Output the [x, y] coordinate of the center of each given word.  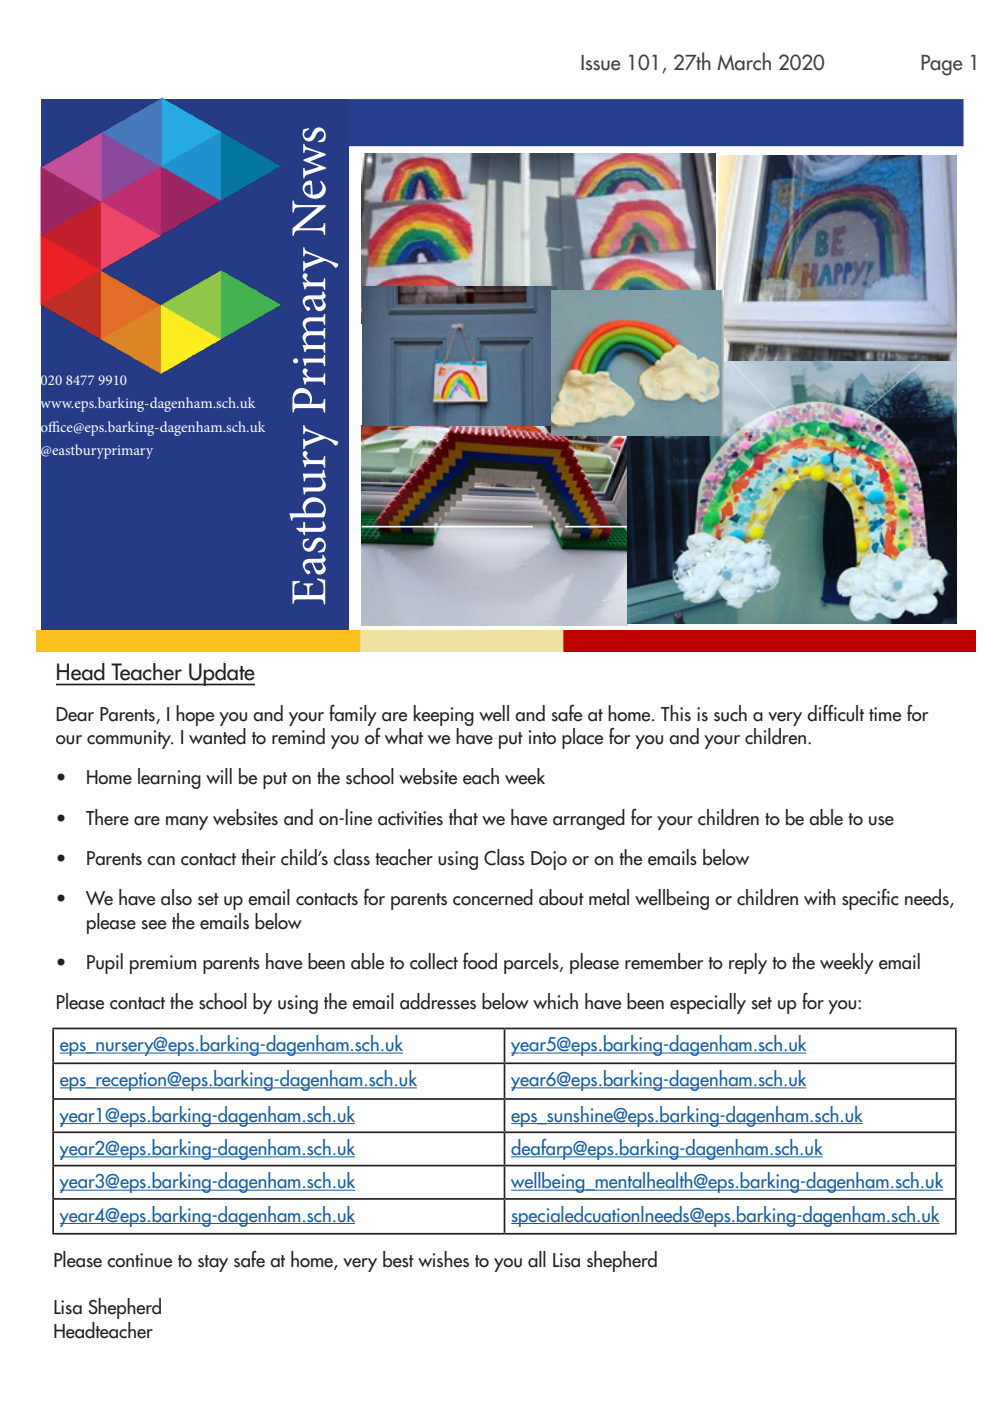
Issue [600, 63]
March [744, 61]
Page [941, 65]
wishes [443, 1259]
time [885, 714]
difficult [835, 713]
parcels [532, 963]
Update [221, 673]
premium [163, 964]
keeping [444, 715]
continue [139, 1260]
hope [195, 715]
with [820, 897]
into [542, 737]
